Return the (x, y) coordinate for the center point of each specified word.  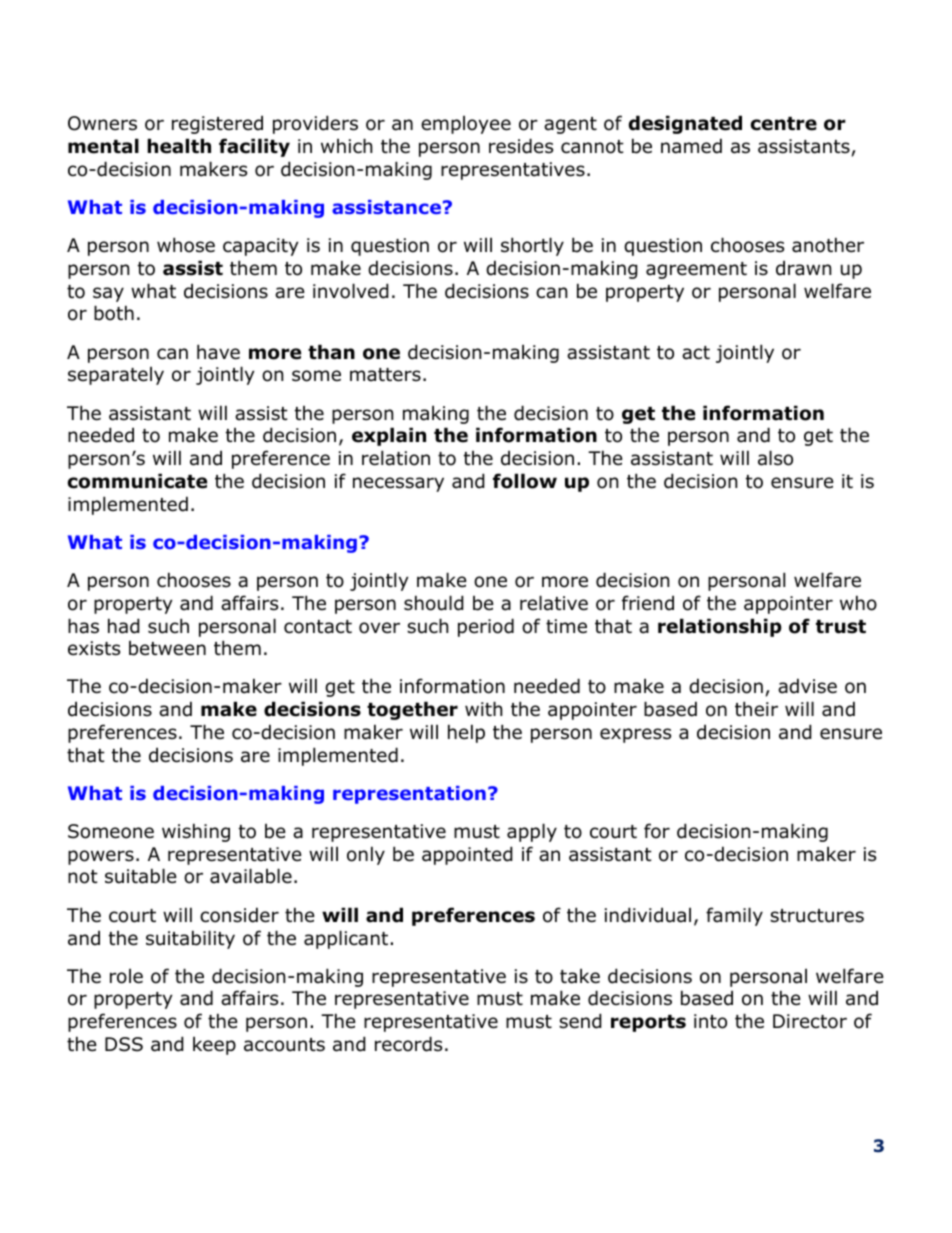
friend (648, 603)
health (179, 146)
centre (784, 124)
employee (466, 125)
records (408, 1044)
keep (214, 1045)
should (434, 603)
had (124, 626)
